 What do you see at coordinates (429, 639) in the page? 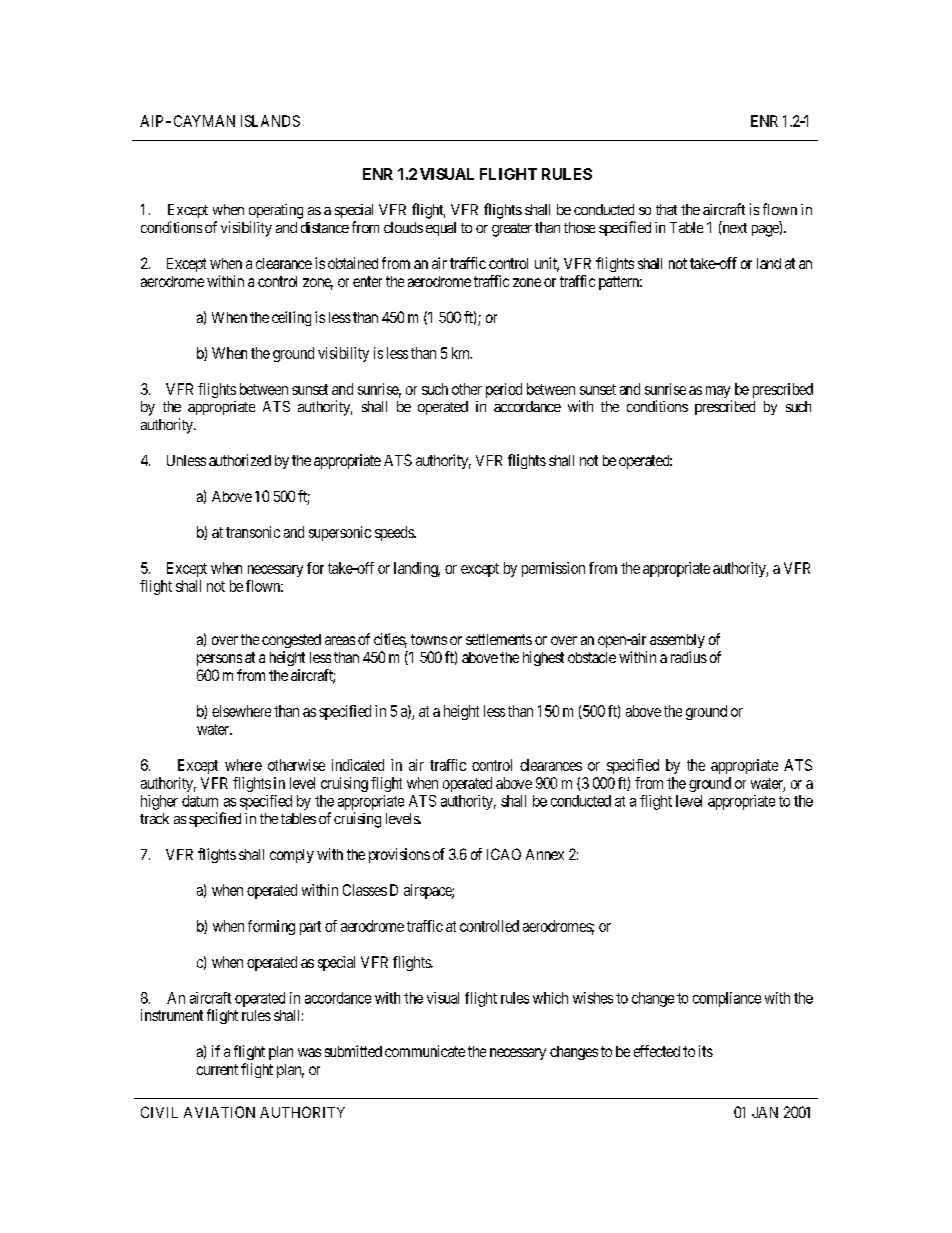
I see `towns` at bounding box center [429, 639].
